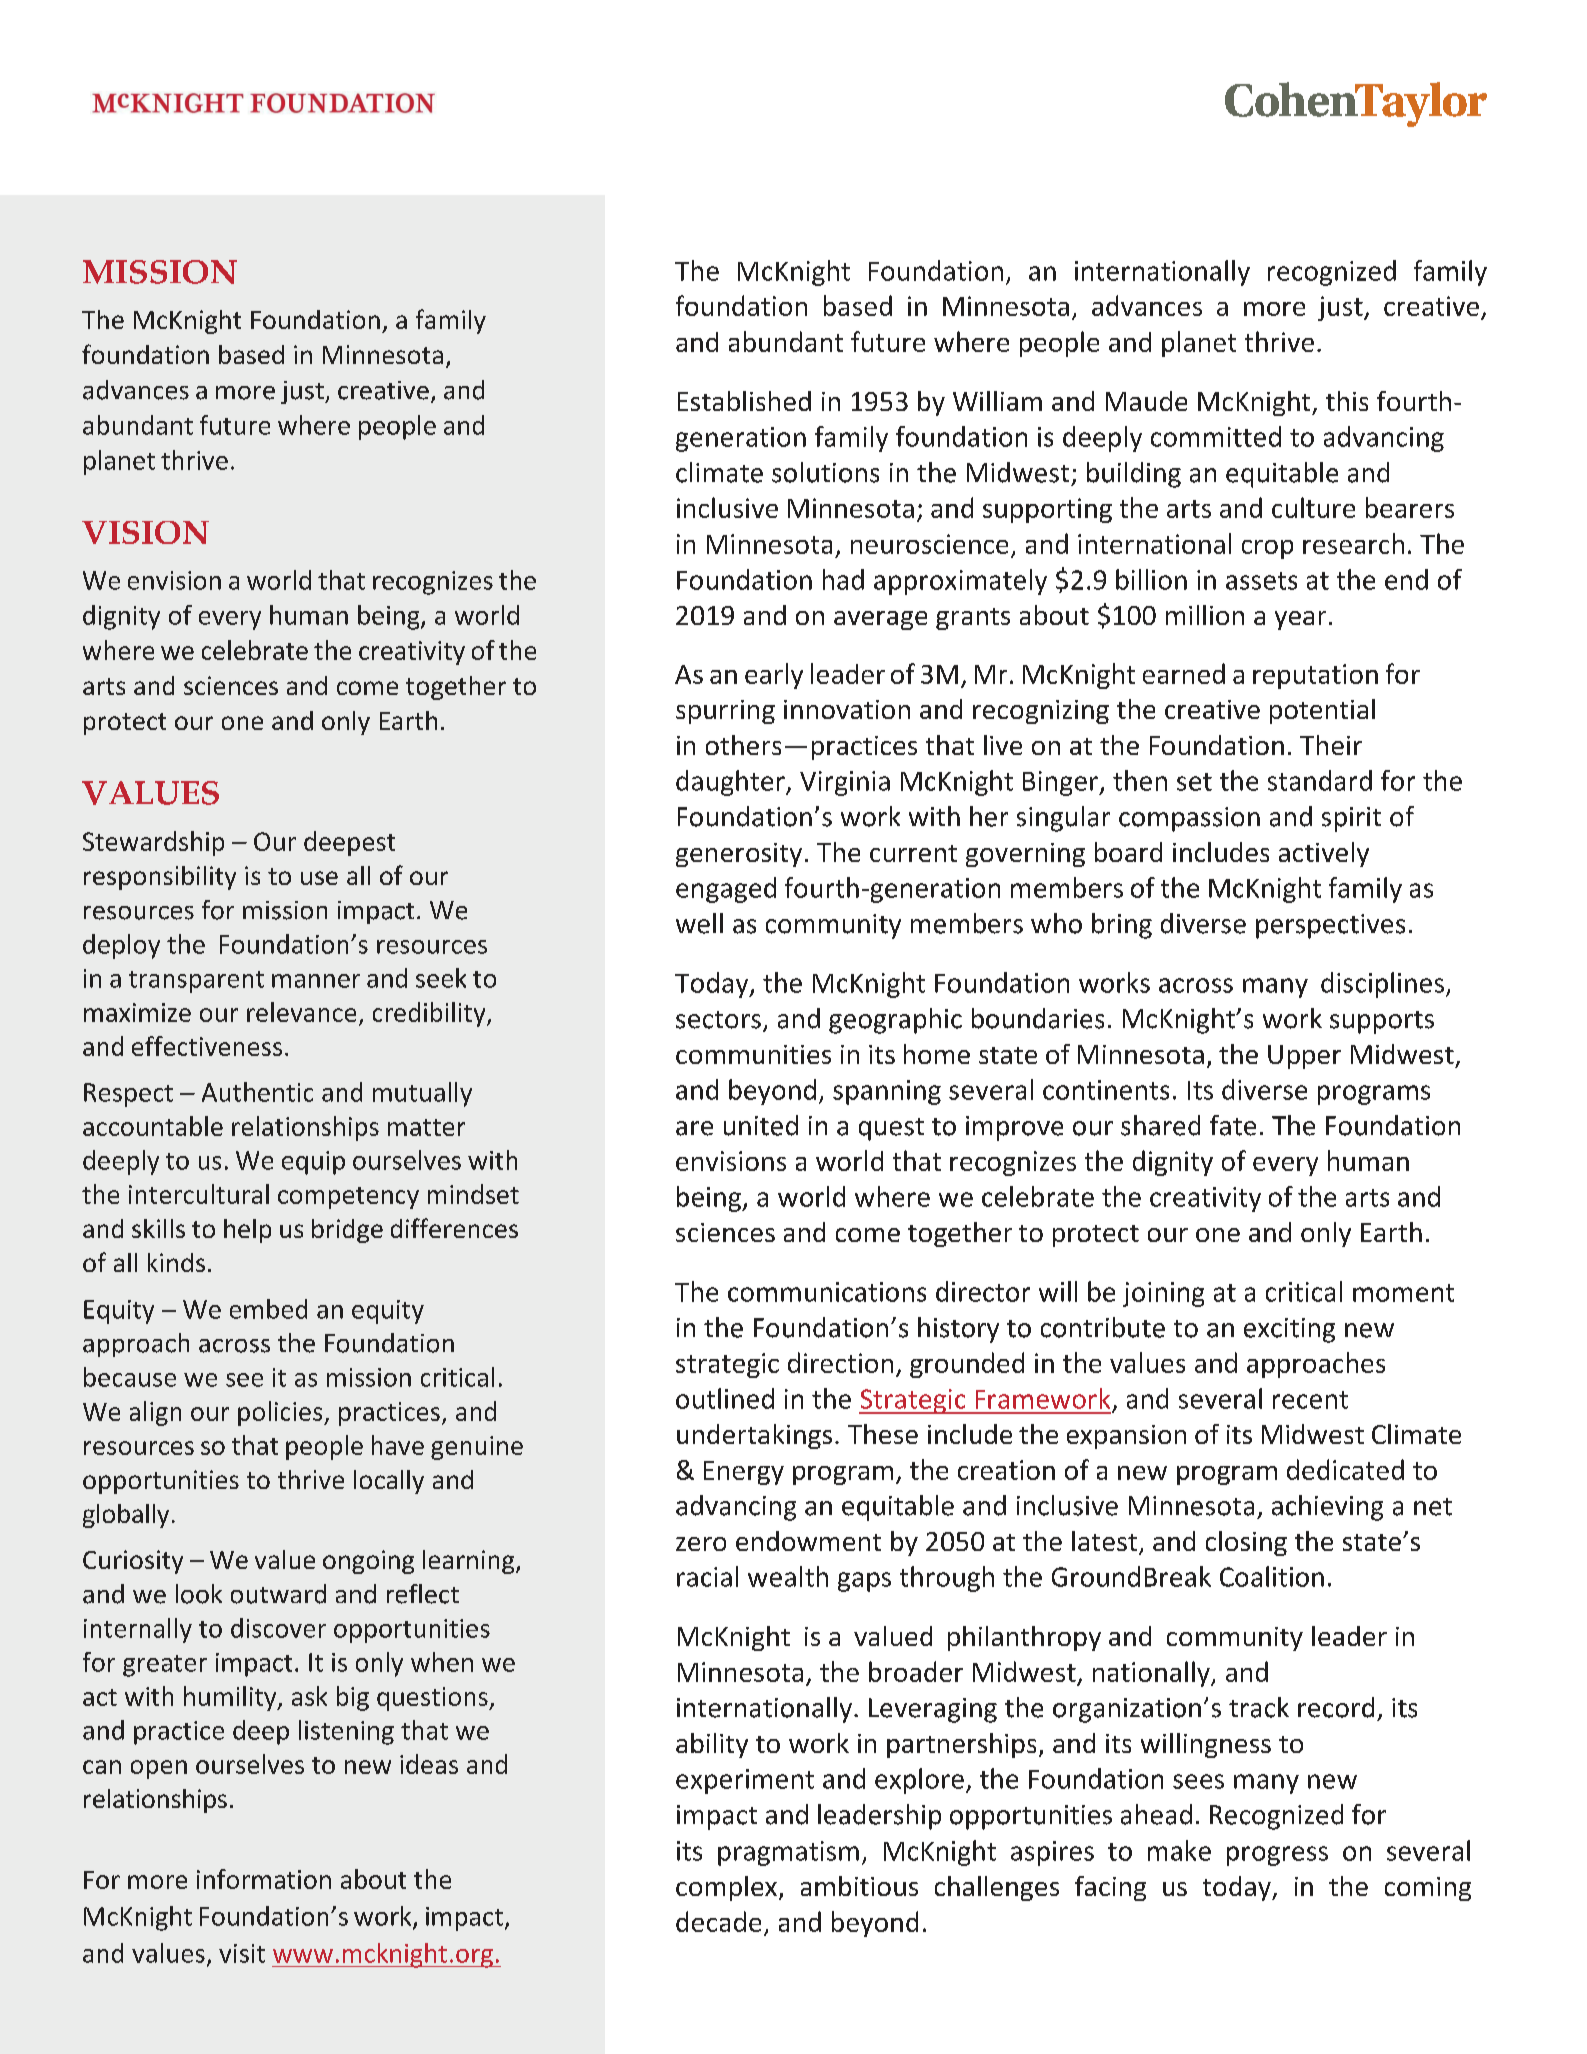 This screenshot has height=2054, width=1587. Describe the element at coordinates (264, 1879) in the screenshot. I see `information` at that location.
